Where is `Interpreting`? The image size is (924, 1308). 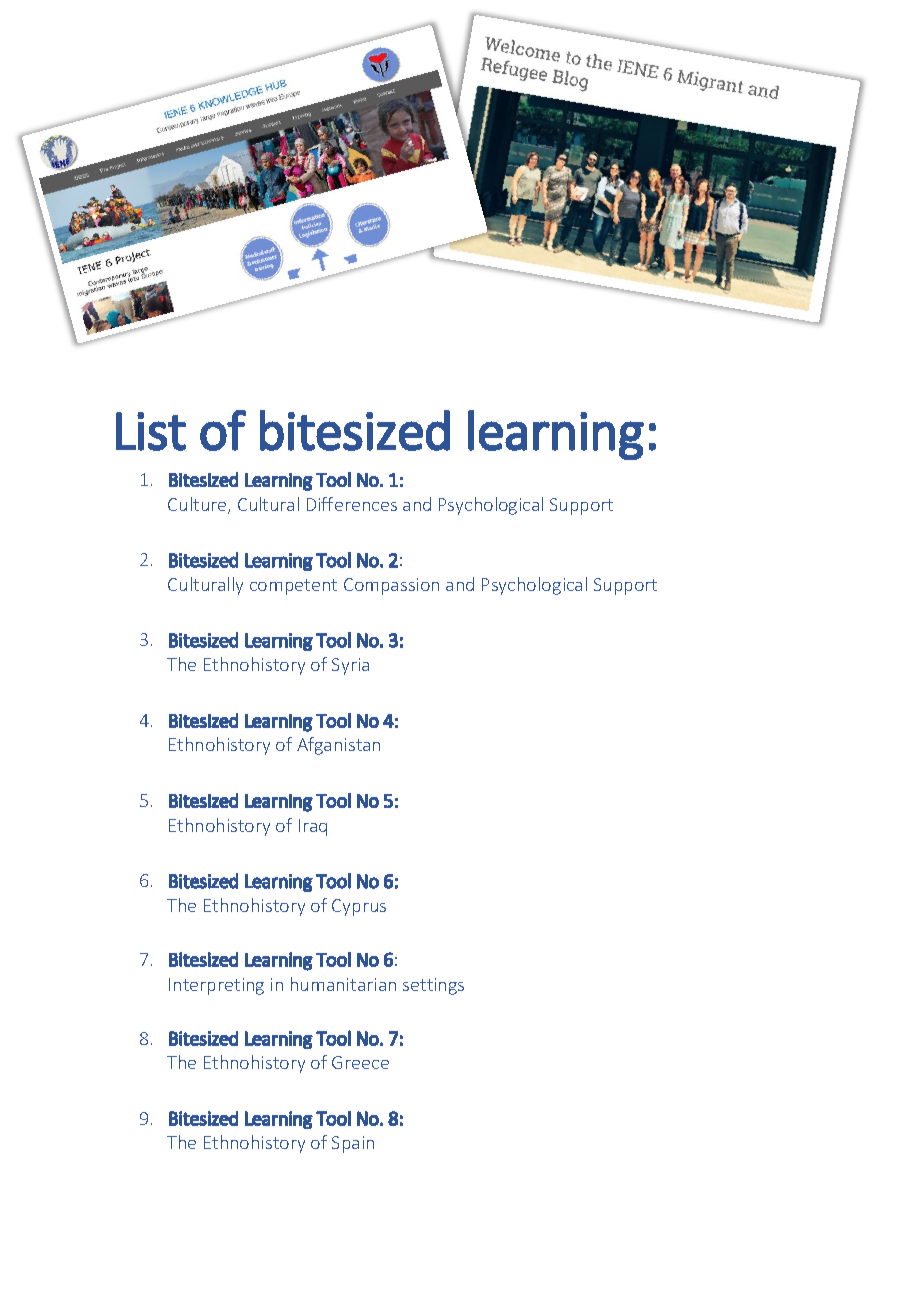
Interpreting is located at coordinates (216, 986).
